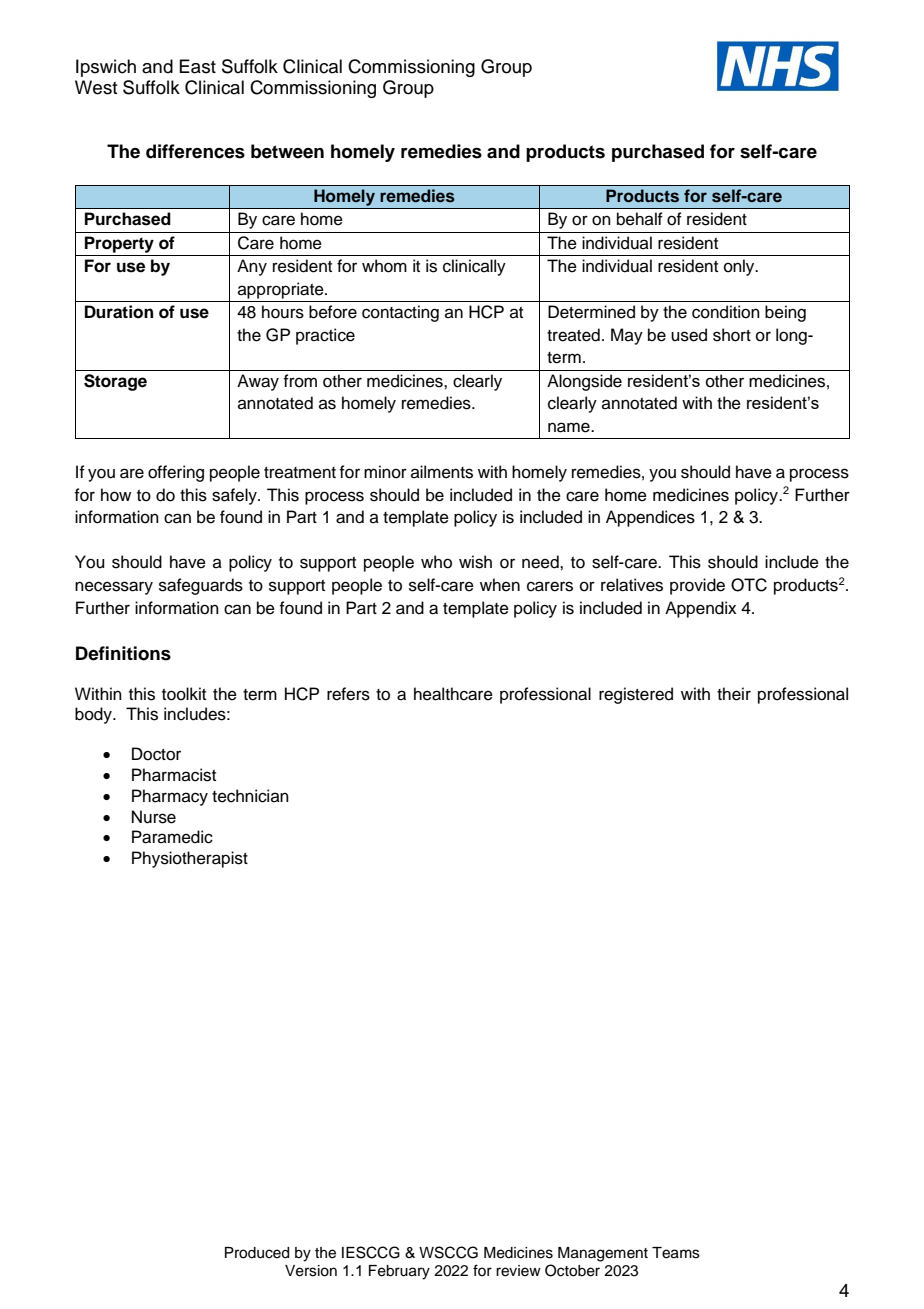  Describe the element at coordinates (640, 219) in the image. I see `behalf` at that location.
